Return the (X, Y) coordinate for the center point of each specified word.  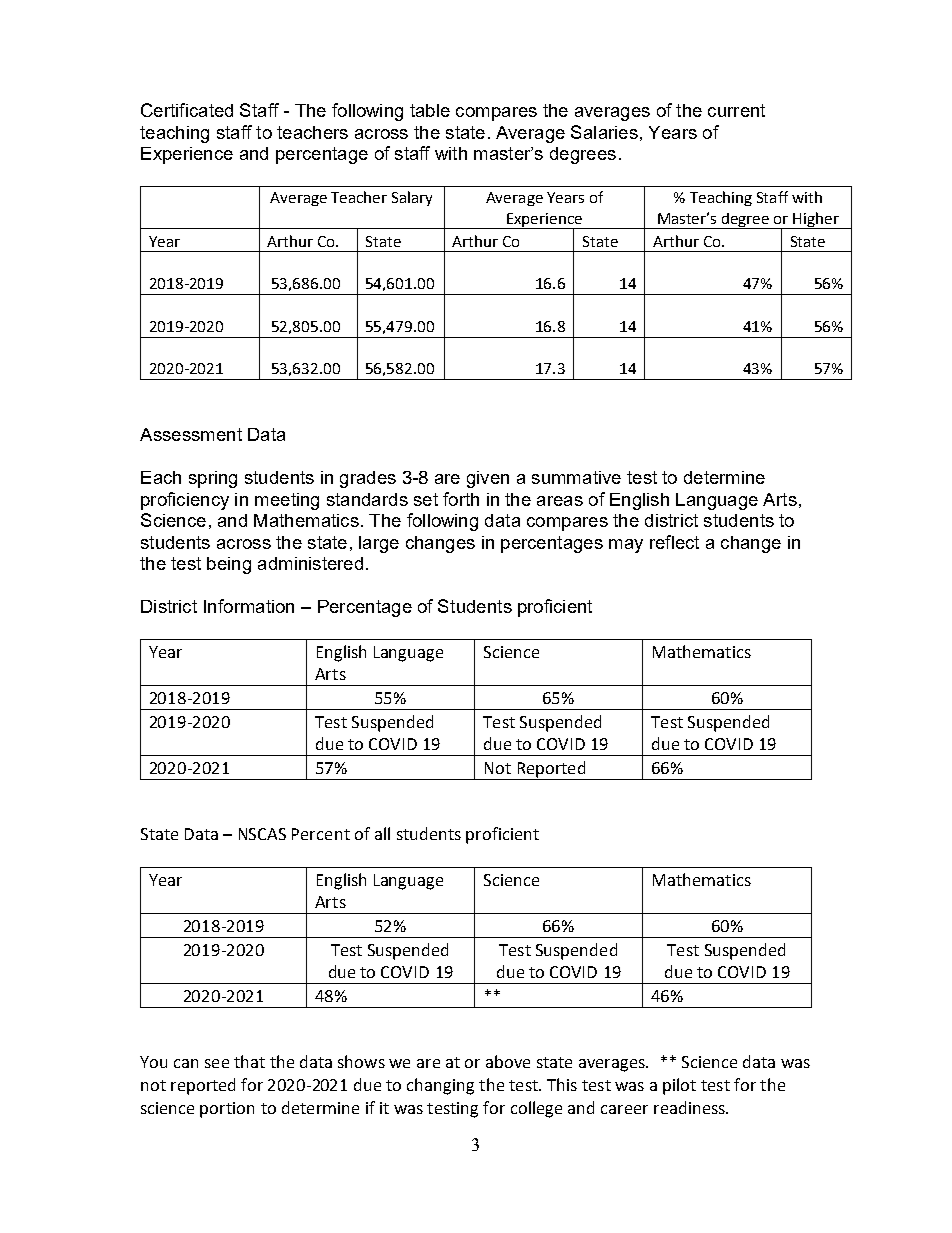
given (488, 479)
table (430, 110)
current (736, 110)
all (382, 833)
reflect (674, 542)
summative (576, 477)
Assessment (191, 434)
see (217, 1063)
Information (249, 606)
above (508, 1061)
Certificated (187, 110)
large (379, 544)
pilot (679, 1086)
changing (440, 1086)
